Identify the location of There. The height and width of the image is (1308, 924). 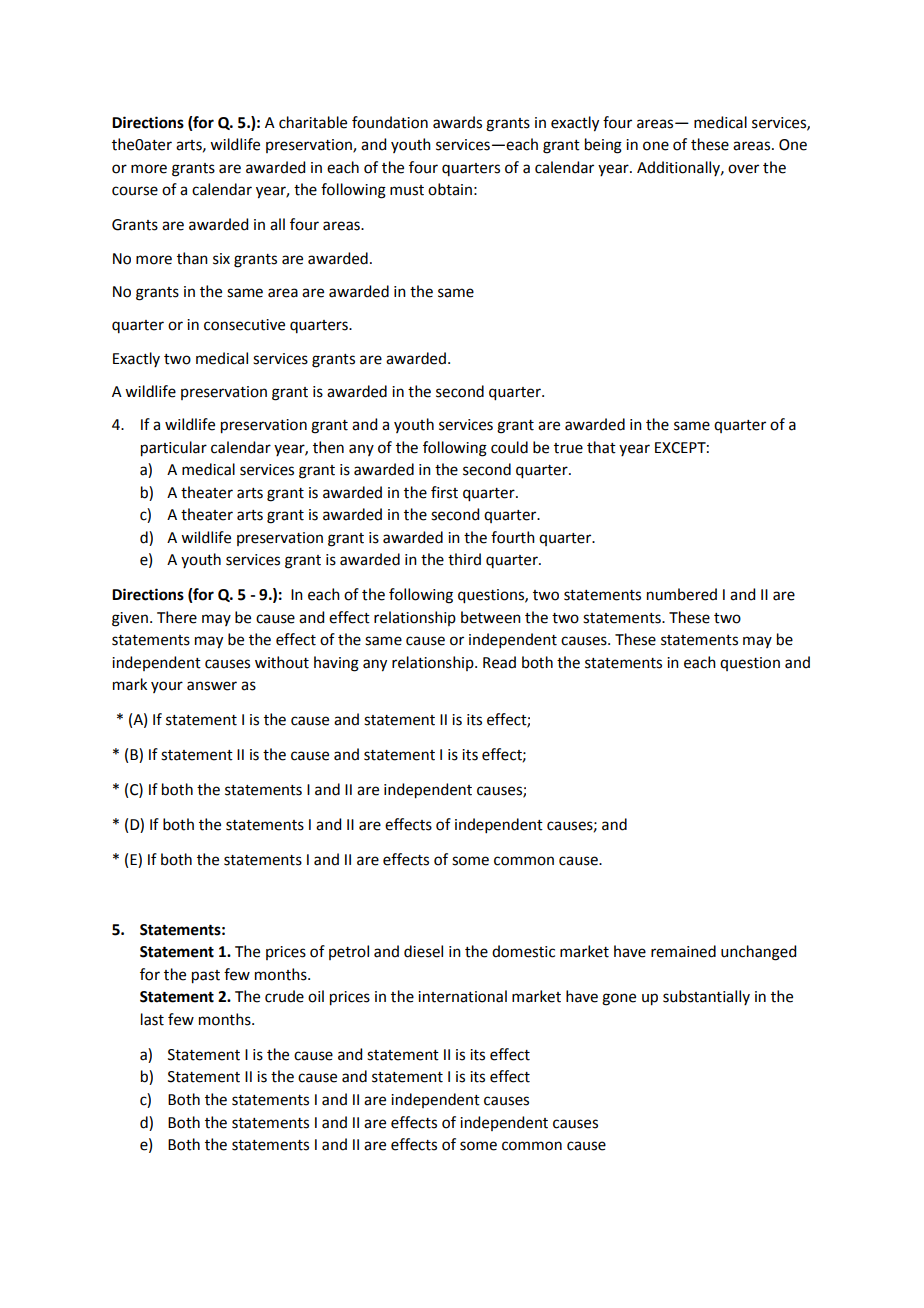
(177, 617).
